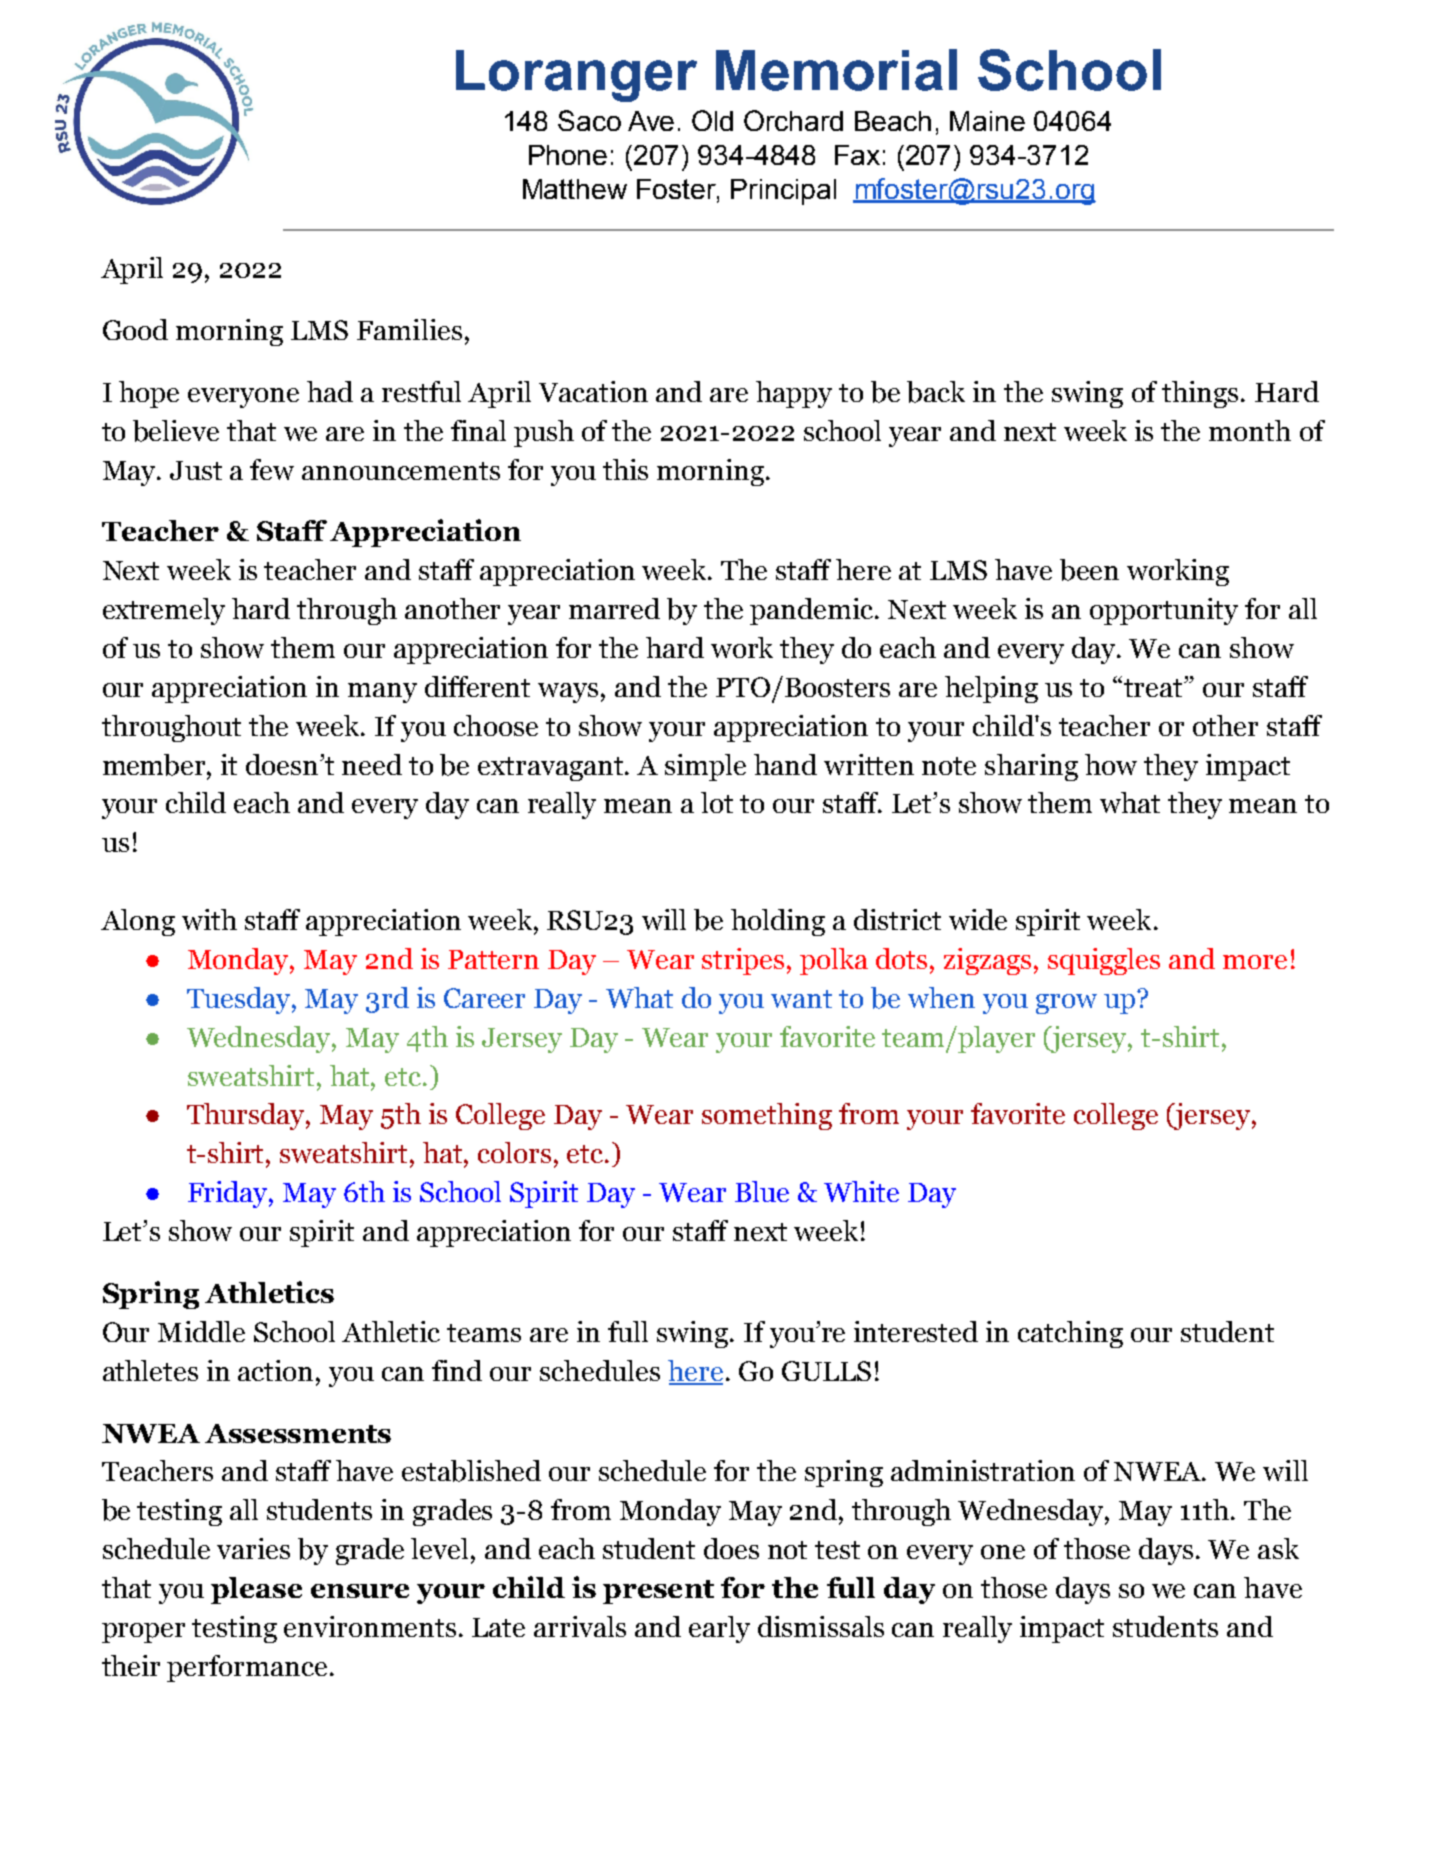 The height and width of the screenshot is (1866, 1442). What do you see at coordinates (209, 919) in the screenshot?
I see `with` at bounding box center [209, 919].
